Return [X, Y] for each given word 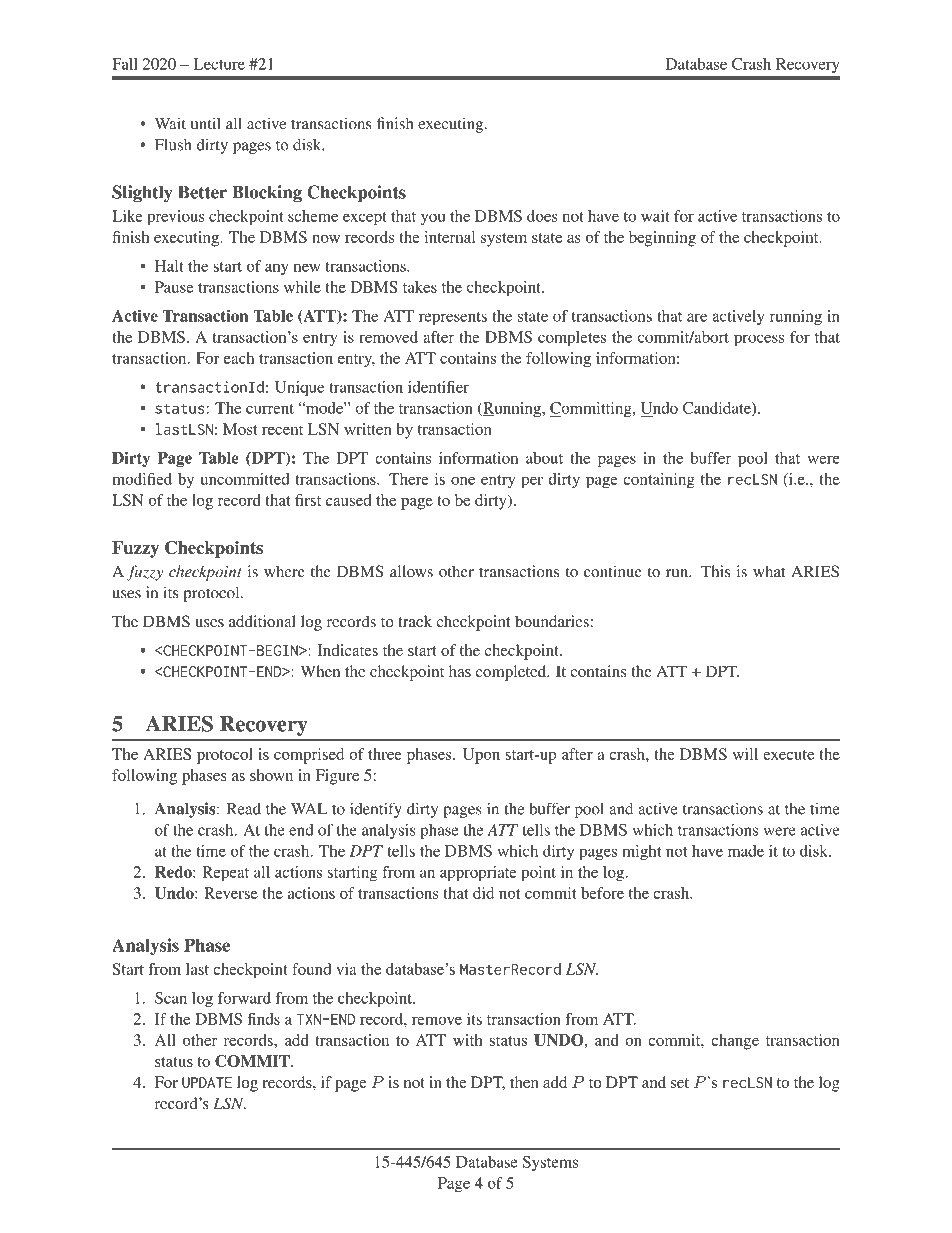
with [468, 1040]
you [433, 219]
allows [411, 571]
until [206, 123]
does [542, 216]
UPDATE [207, 1082]
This [715, 571]
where [284, 571]
